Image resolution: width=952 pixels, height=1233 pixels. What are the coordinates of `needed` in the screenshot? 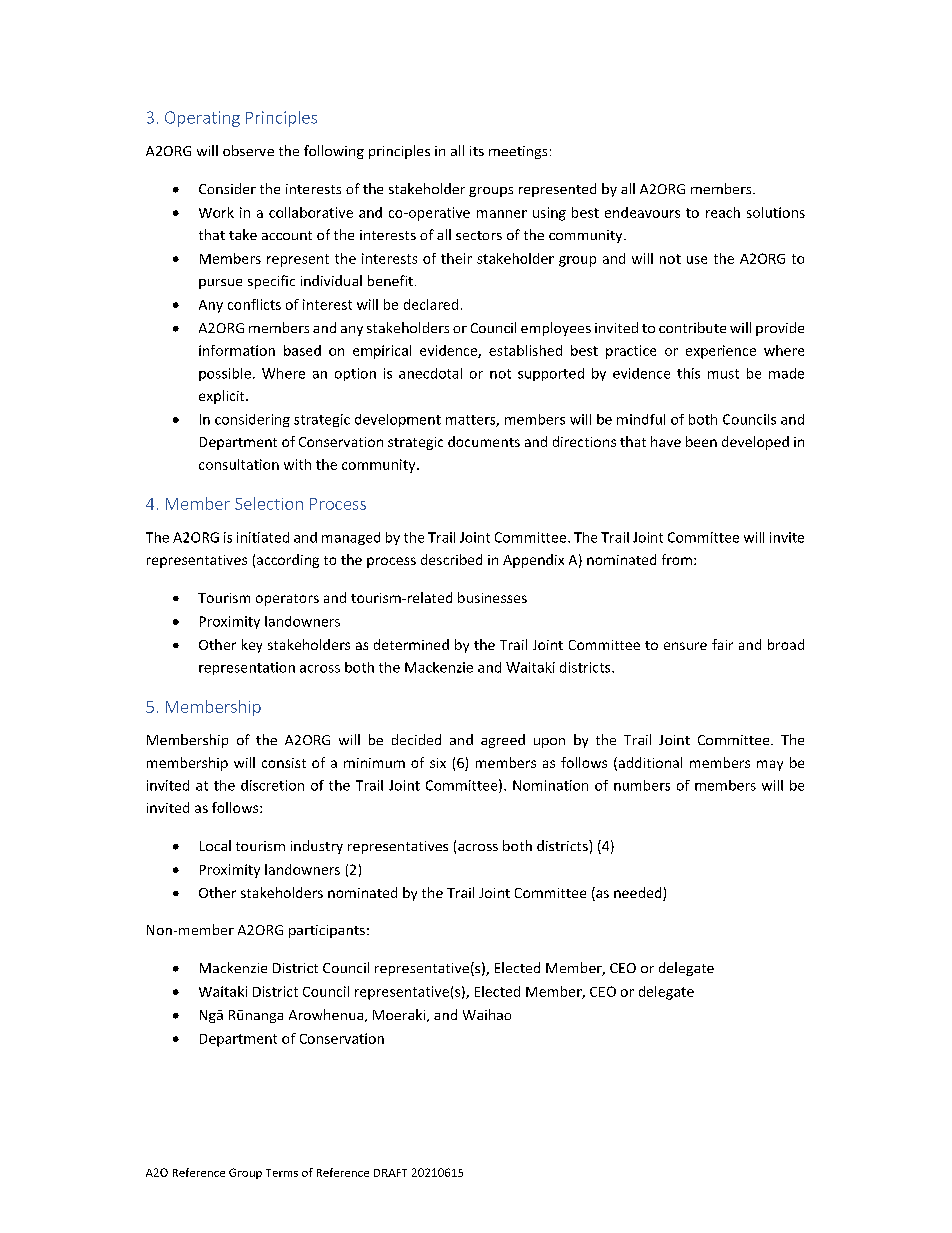 It's located at (639, 894).
